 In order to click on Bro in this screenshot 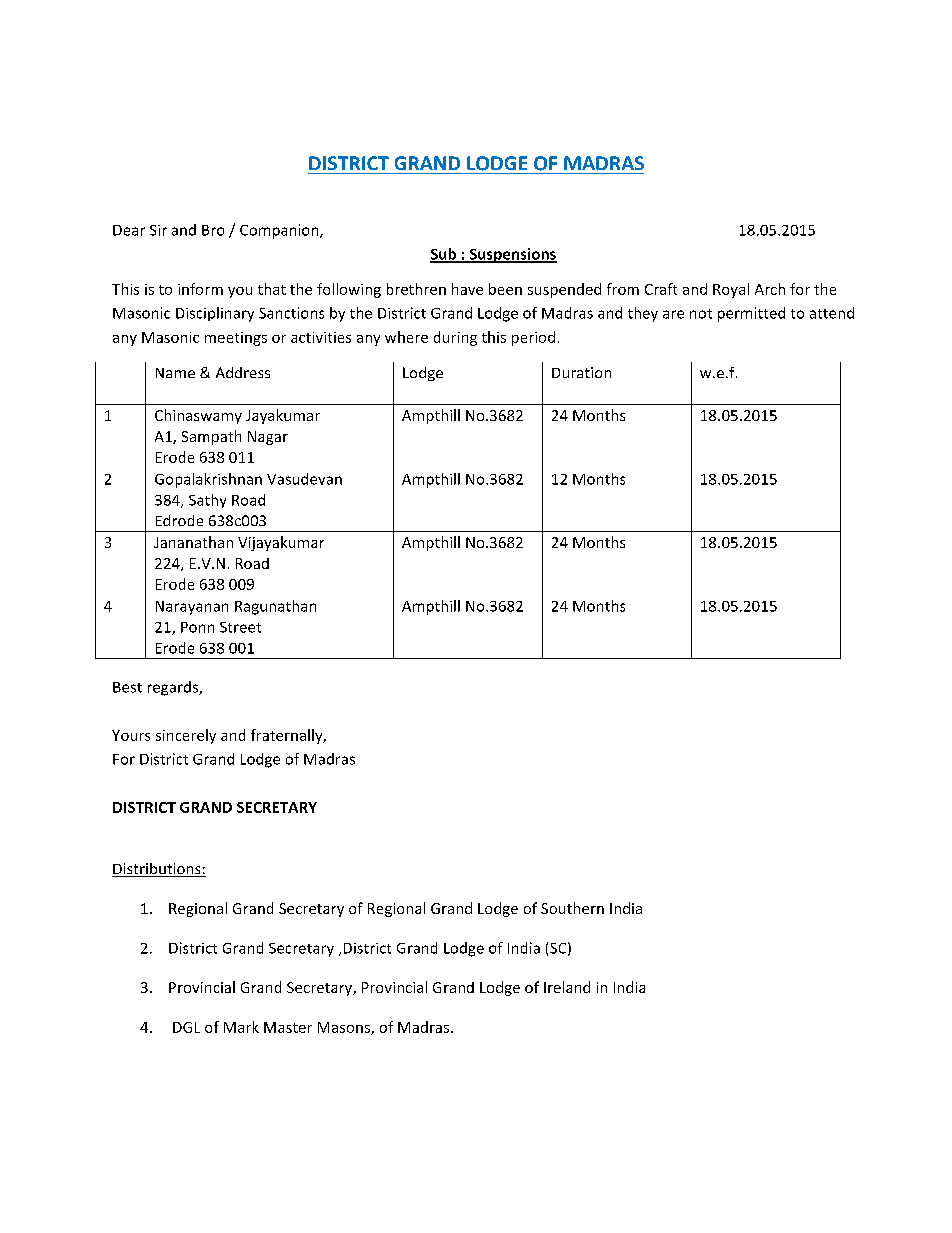, I will do `click(213, 230)`.
